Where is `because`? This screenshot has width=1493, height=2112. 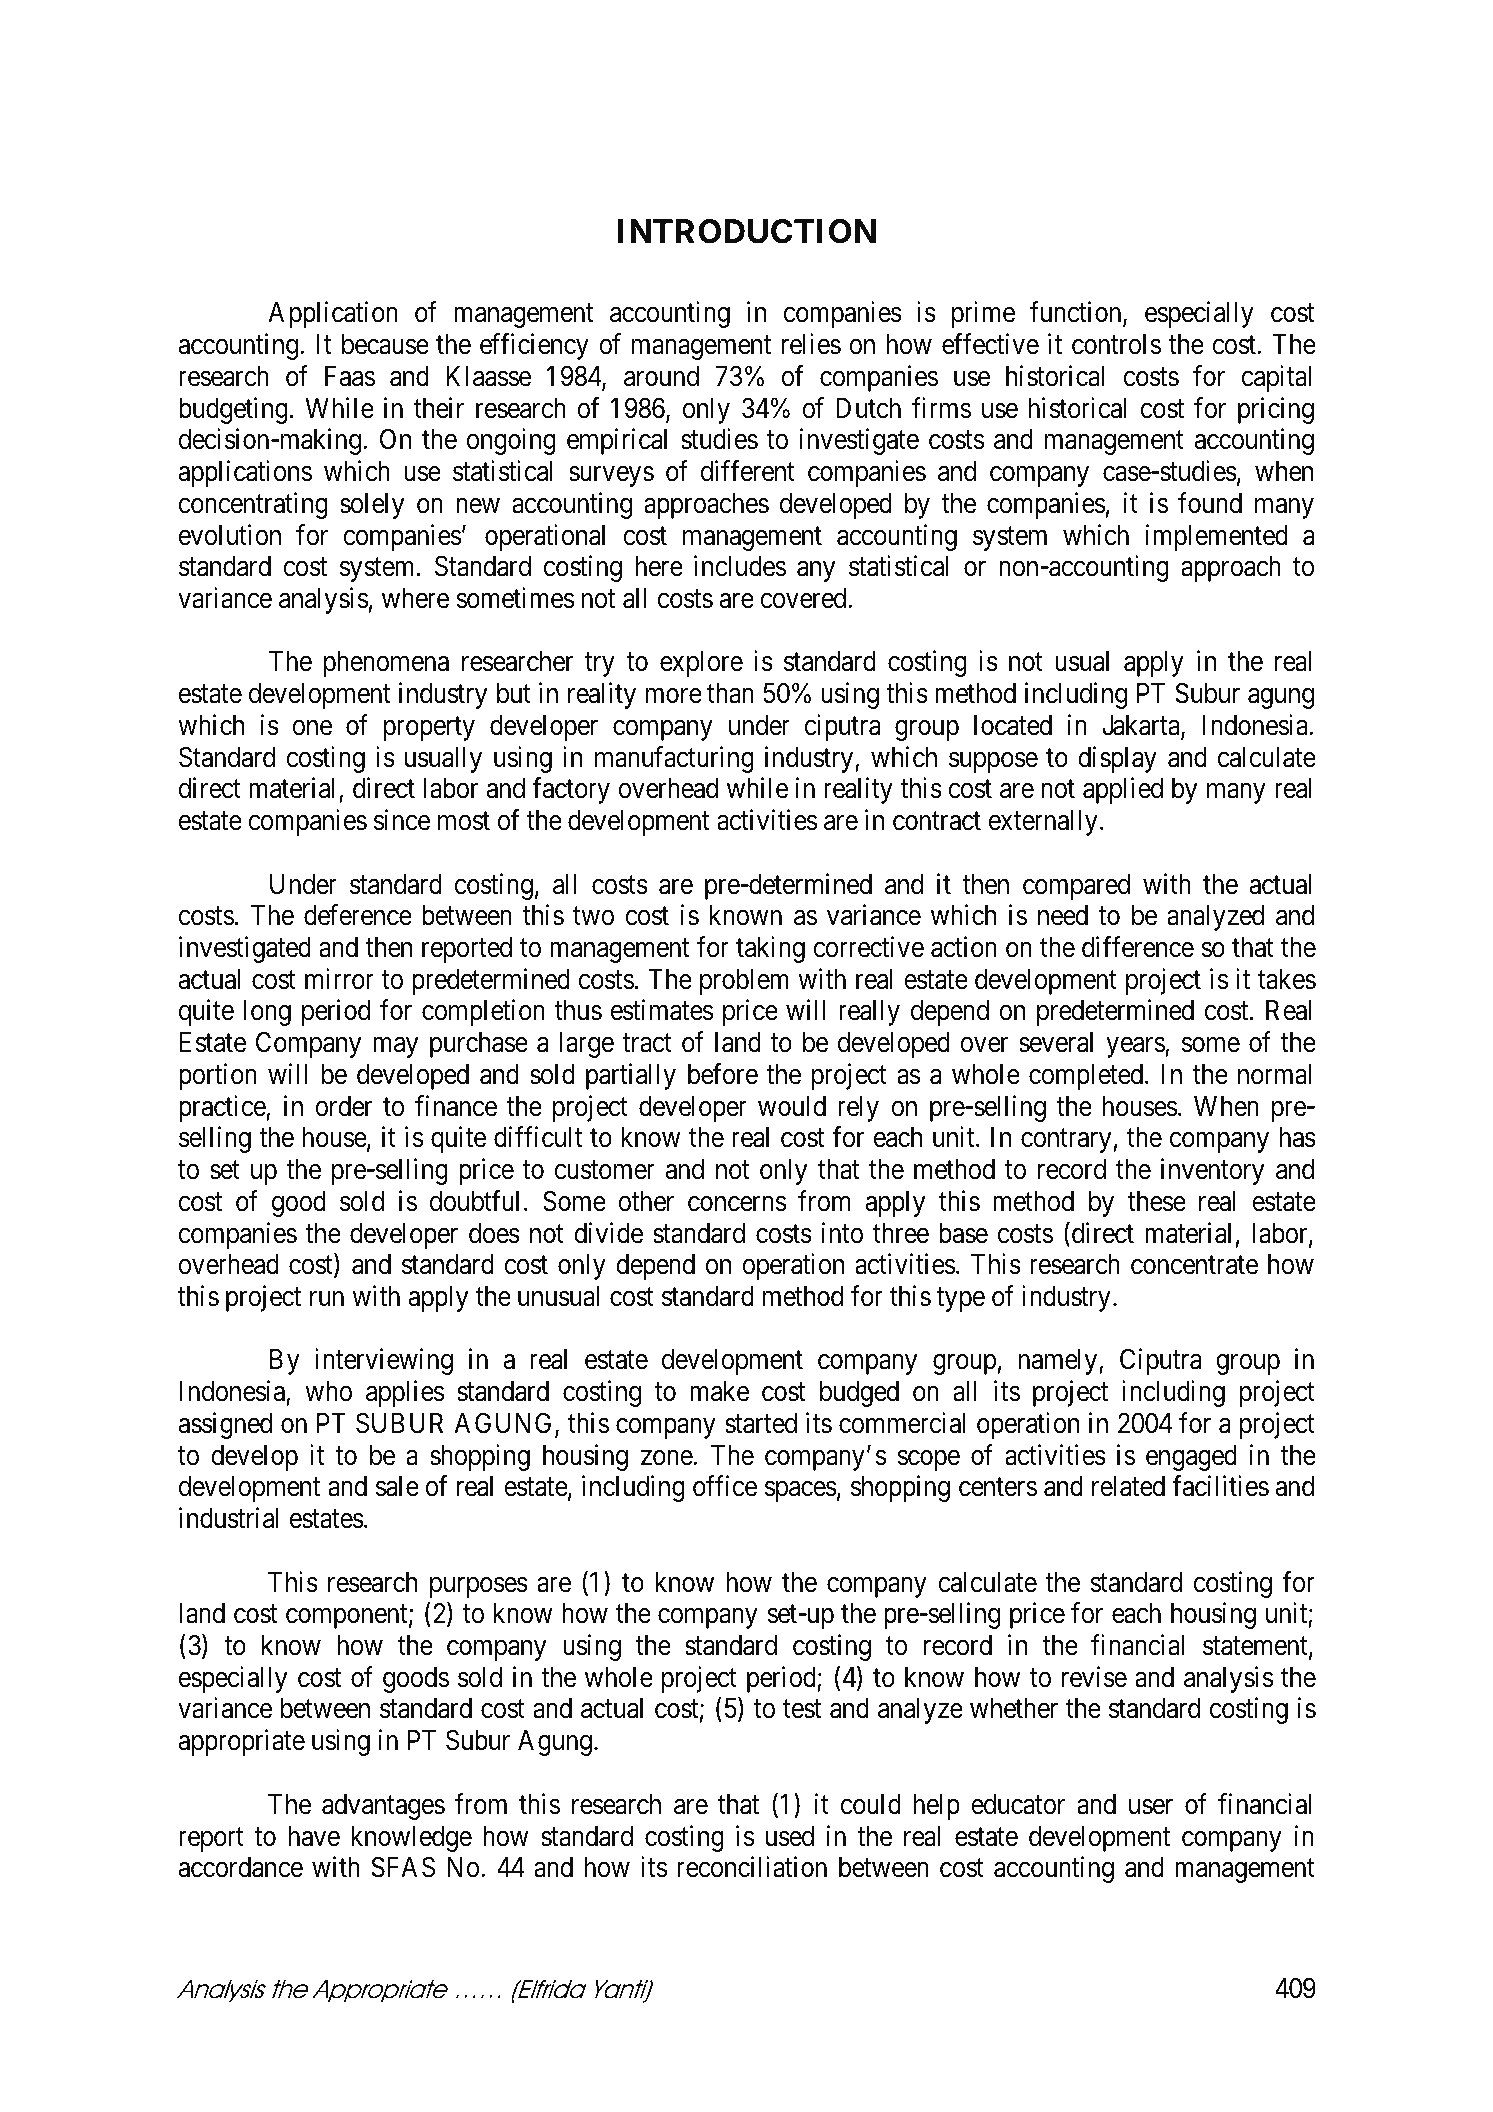 because is located at coordinates (385, 344).
